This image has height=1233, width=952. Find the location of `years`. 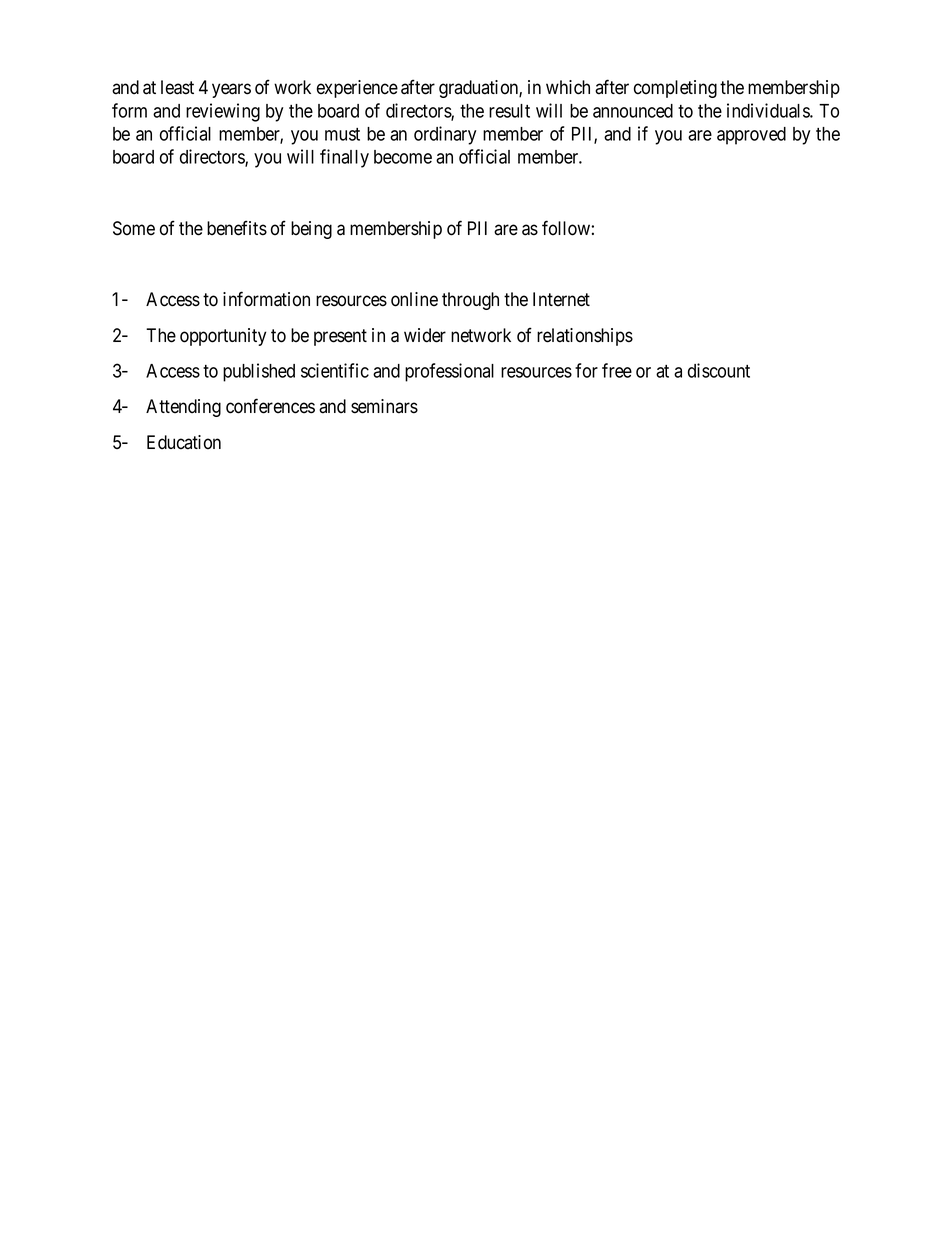

years is located at coordinates (231, 90).
